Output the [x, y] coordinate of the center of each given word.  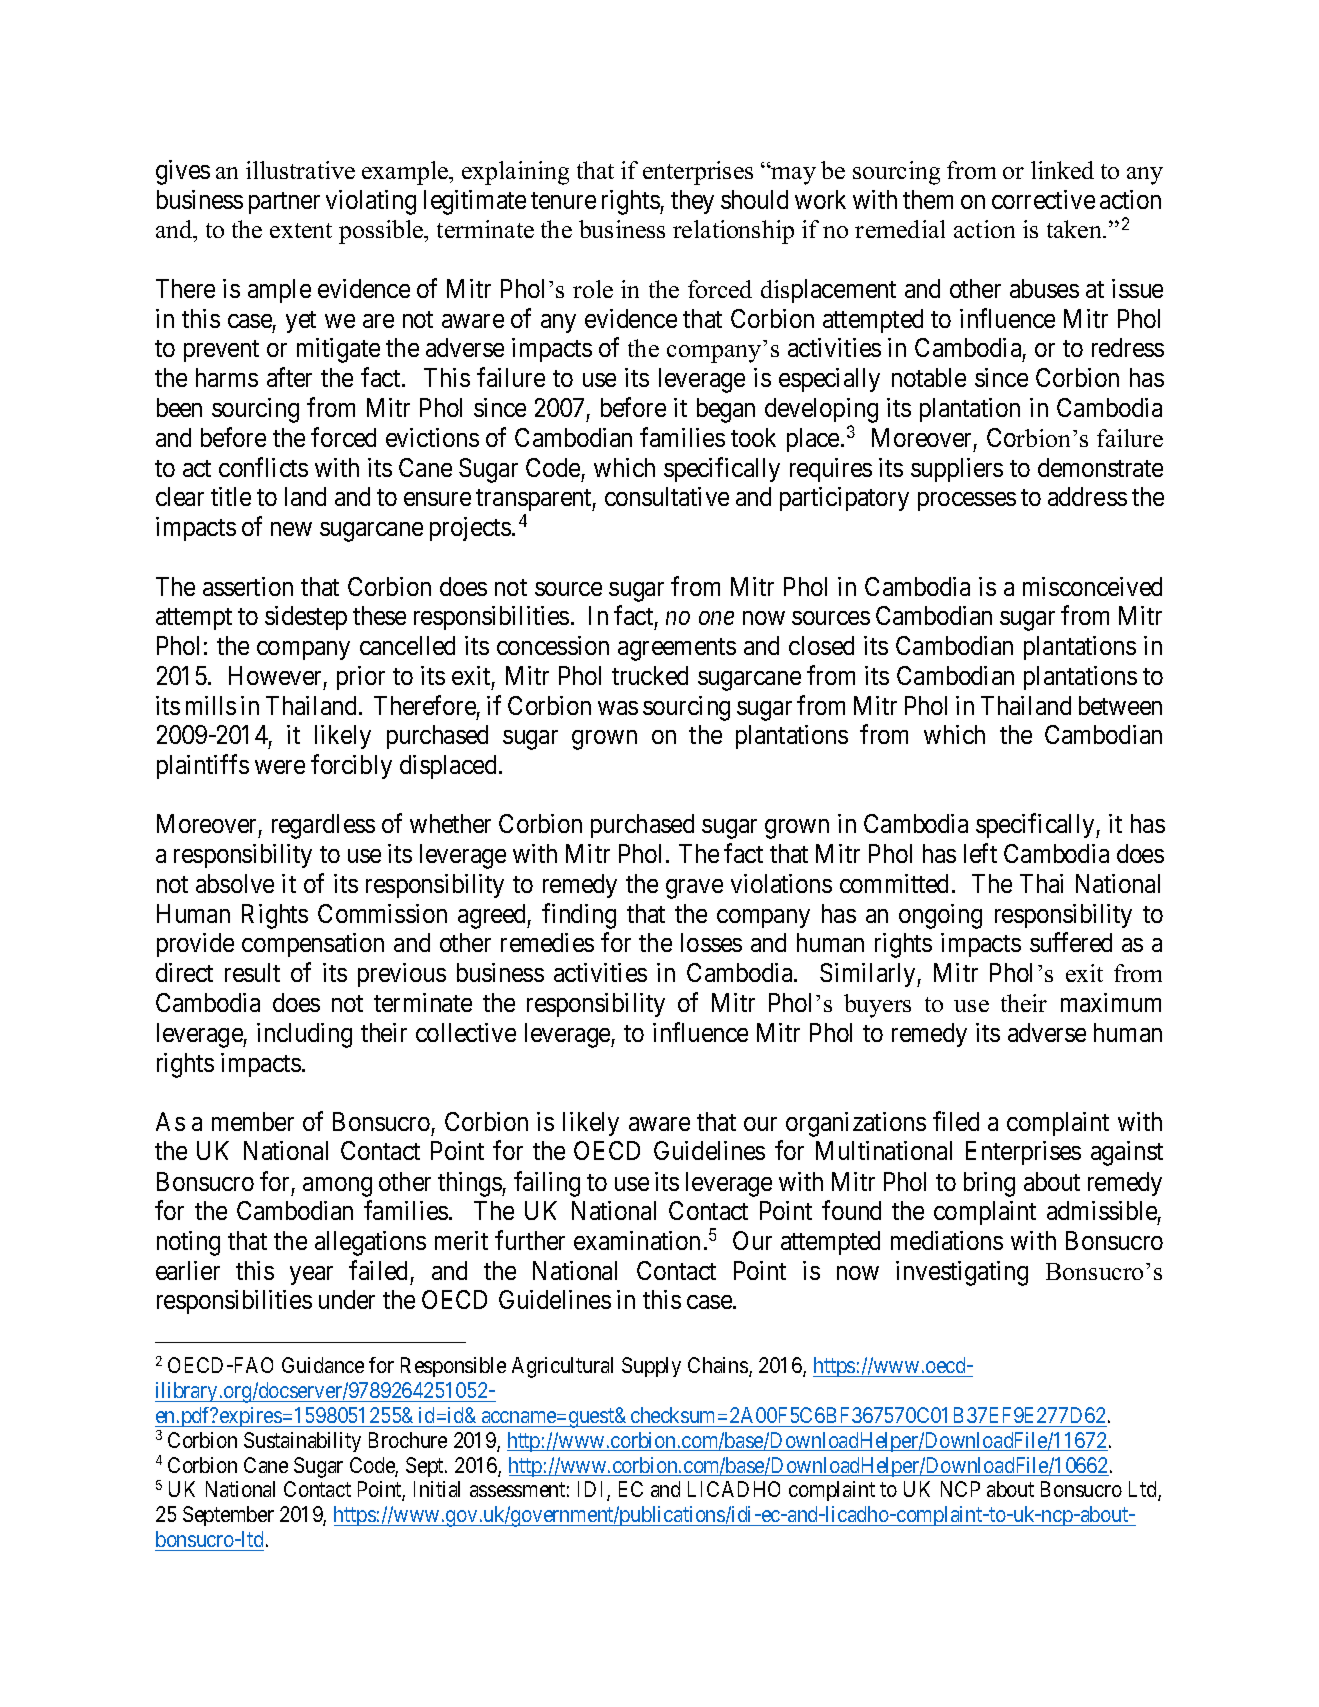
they [692, 202]
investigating [962, 1273]
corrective [1043, 199]
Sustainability [302, 1442]
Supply [651, 1367]
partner [284, 203]
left [980, 853]
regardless [323, 826]
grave [694, 889]
